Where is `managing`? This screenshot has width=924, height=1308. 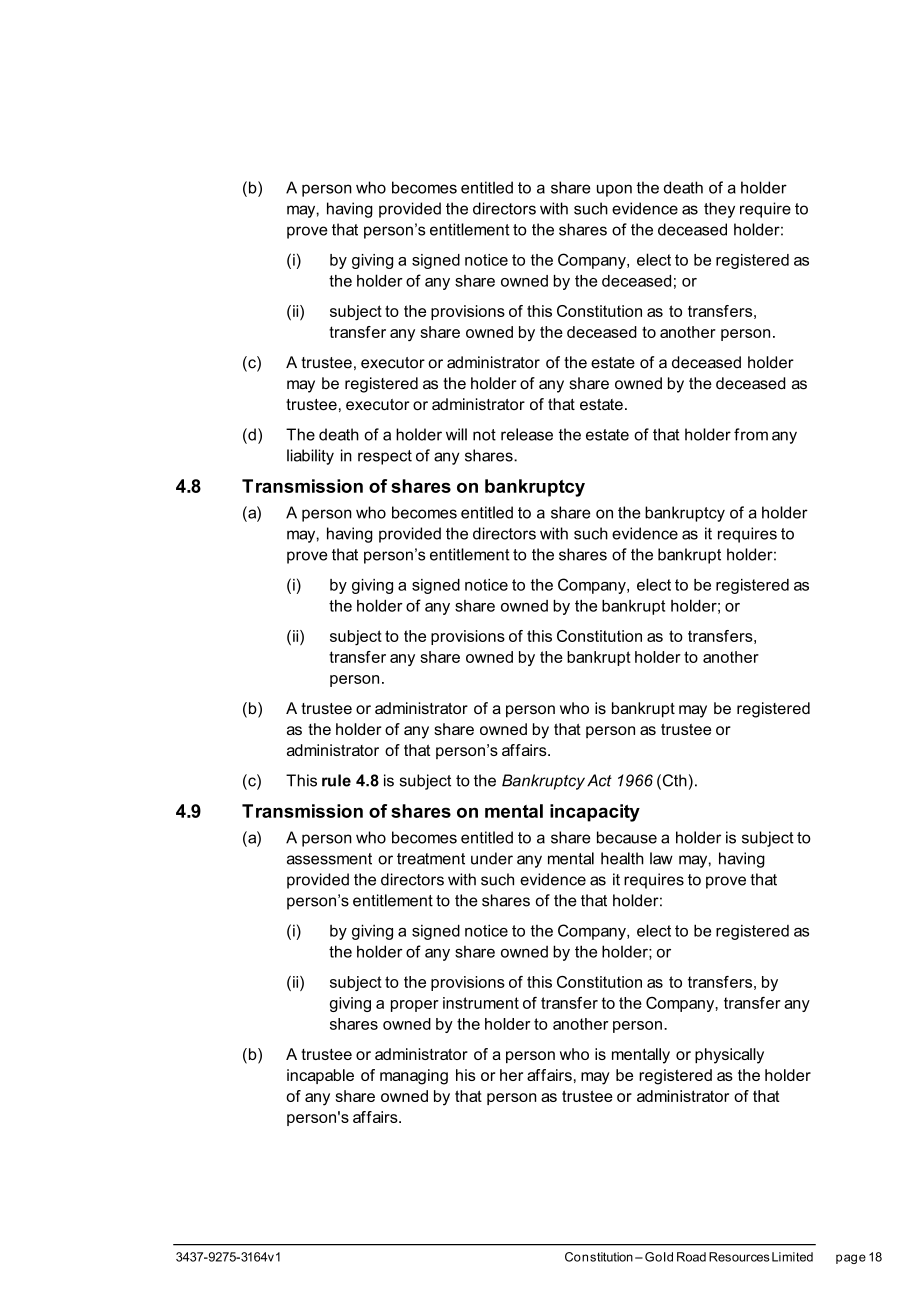 managing is located at coordinates (414, 1077).
